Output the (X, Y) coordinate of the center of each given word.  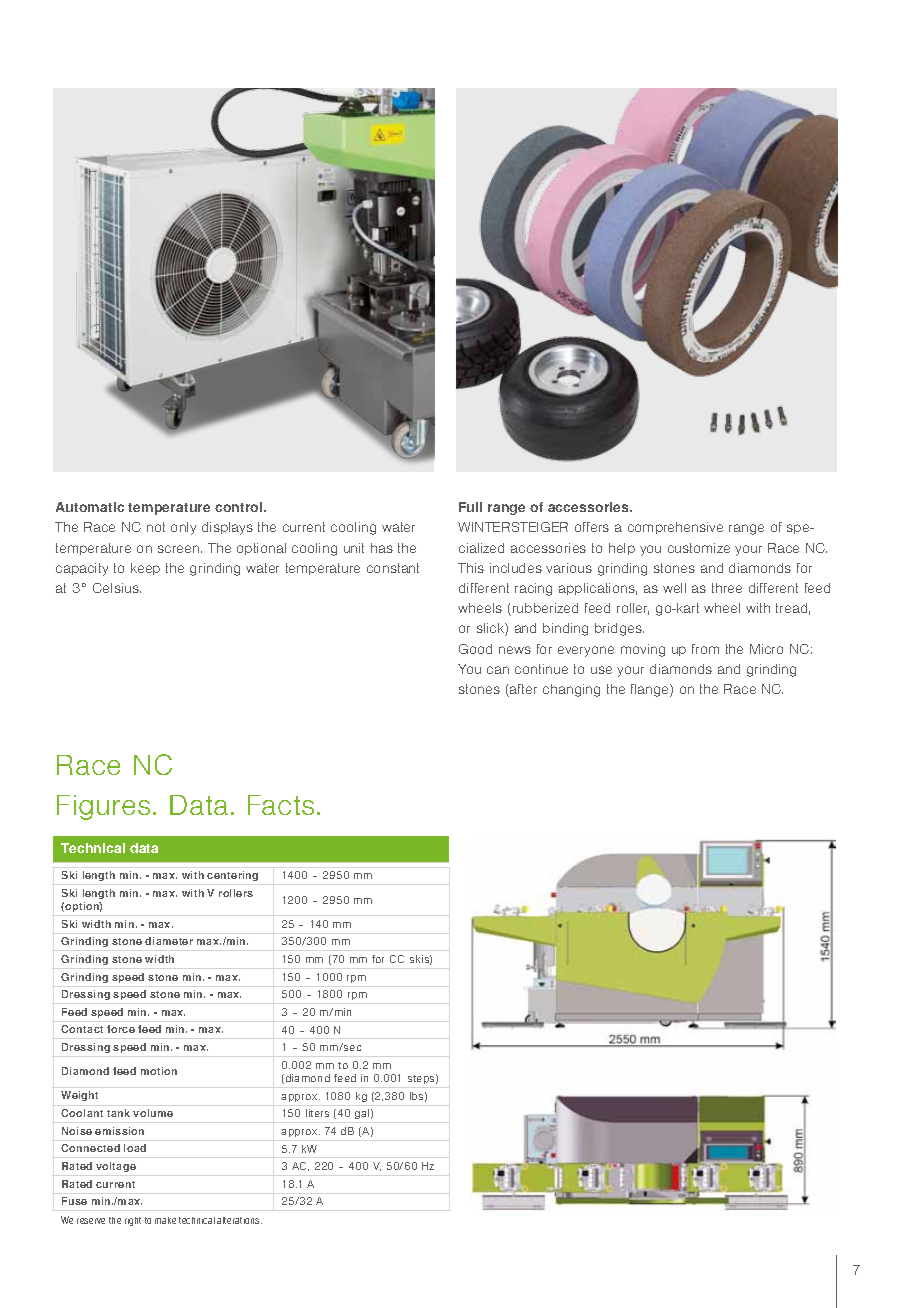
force (121, 1029)
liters (317, 1113)
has (382, 548)
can (498, 670)
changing (571, 690)
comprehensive (675, 528)
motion (159, 1071)
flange (651, 690)
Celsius (117, 588)
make (165, 1220)
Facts (281, 805)
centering (232, 876)
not (156, 527)
